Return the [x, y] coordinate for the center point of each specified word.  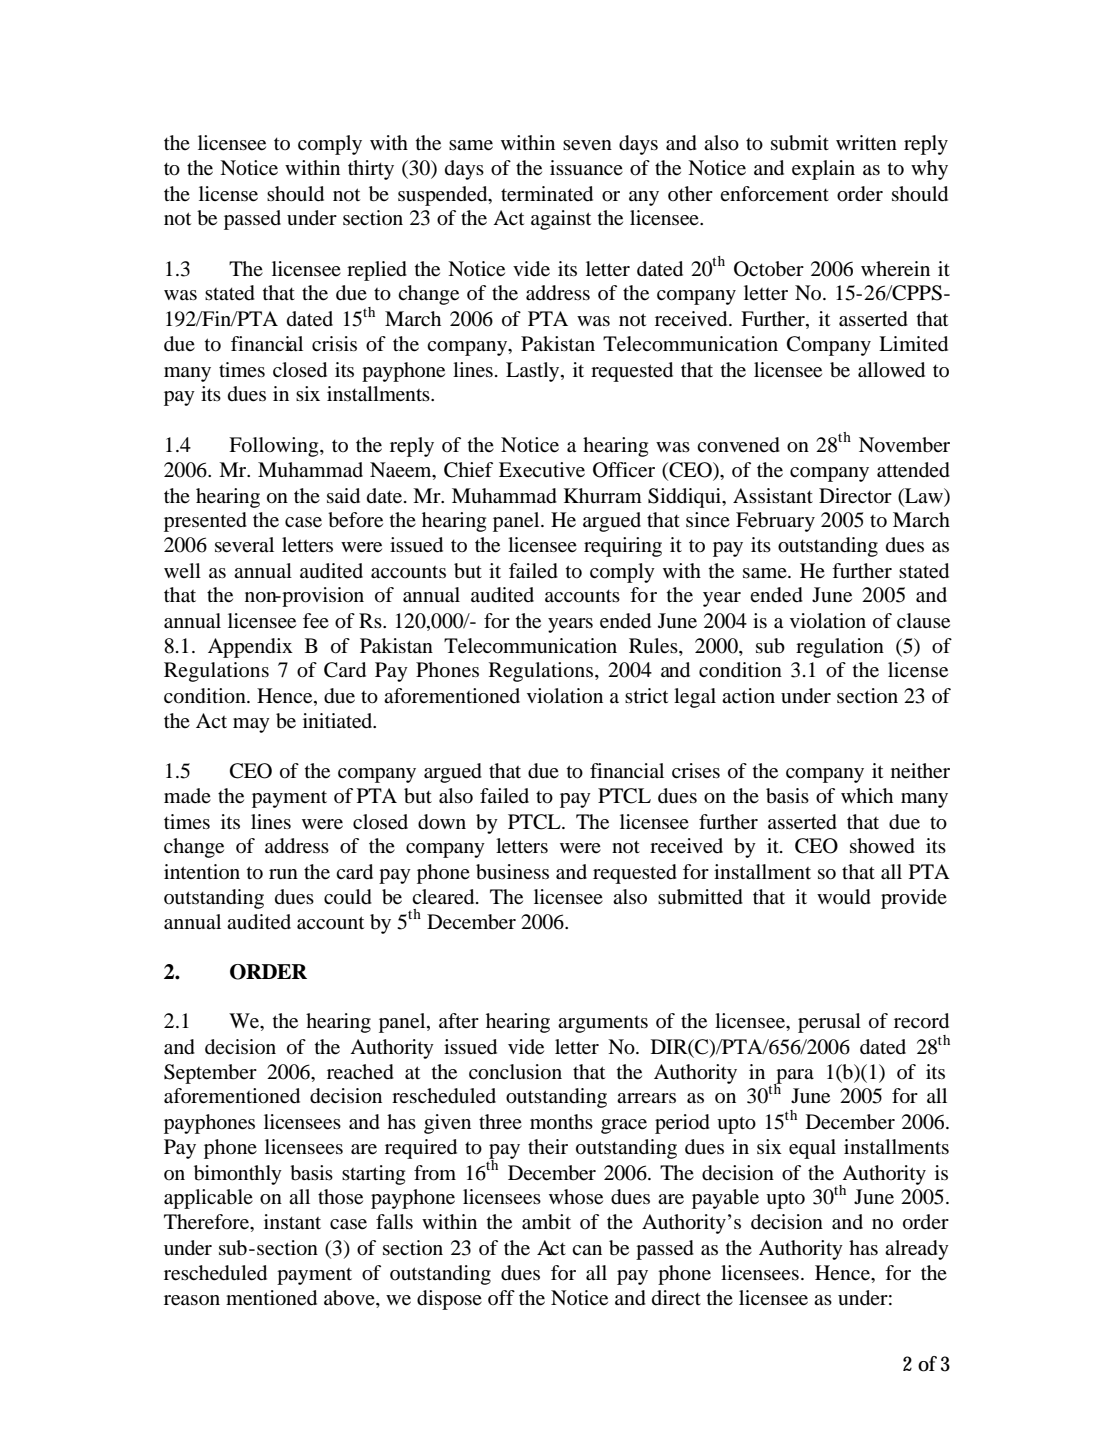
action [748, 695]
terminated [547, 194]
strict [646, 695]
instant [292, 1222]
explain [823, 170]
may [251, 725]
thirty [371, 170]
